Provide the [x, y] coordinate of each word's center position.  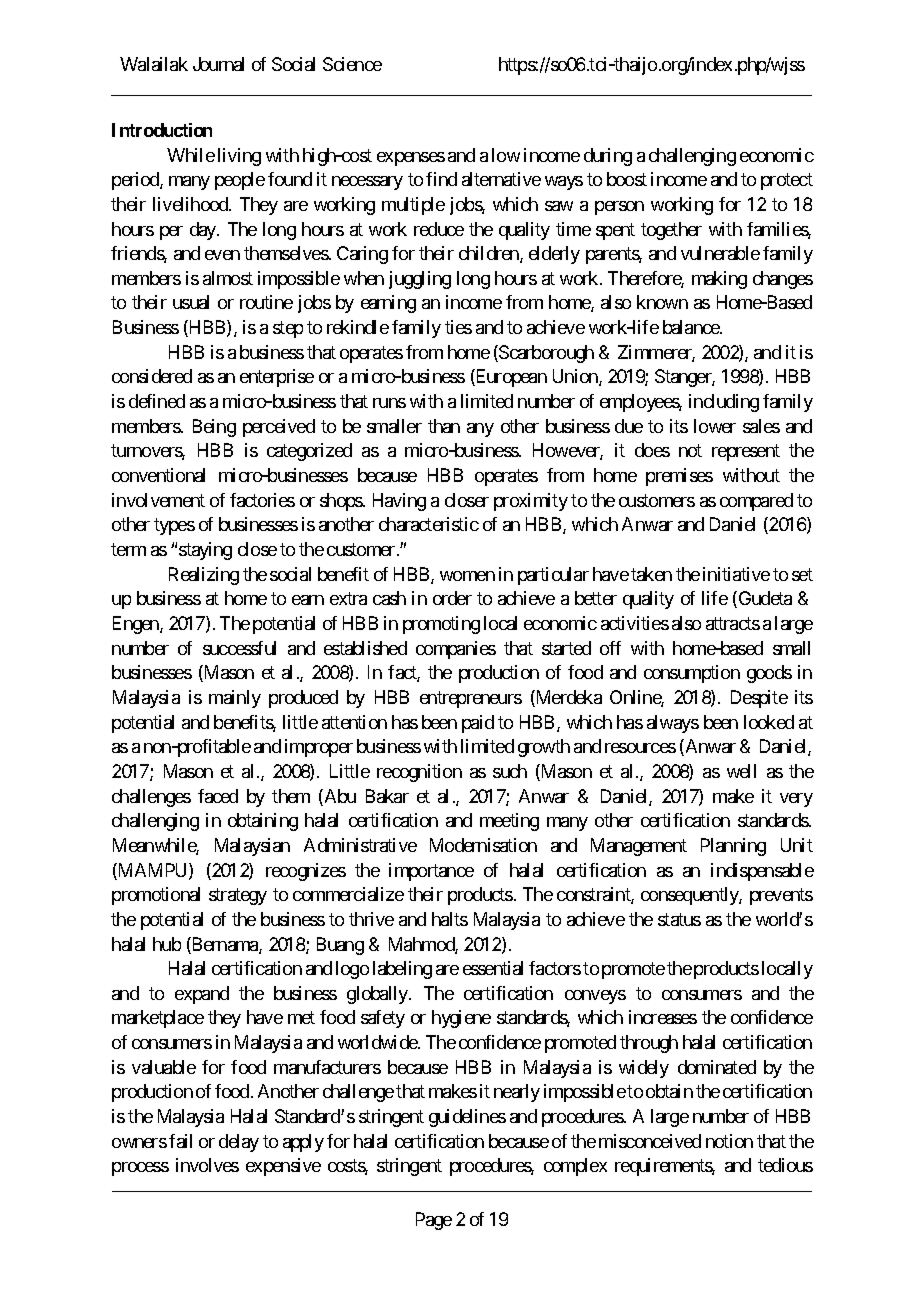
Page [434, 1221]
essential [493, 968]
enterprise [277, 378]
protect [787, 182]
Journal [218, 64]
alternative [501, 179]
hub [167, 944]
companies [456, 650]
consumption [692, 674]
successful [239, 648]
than [444, 426]
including [724, 403]
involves [207, 1165]
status [679, 919]
